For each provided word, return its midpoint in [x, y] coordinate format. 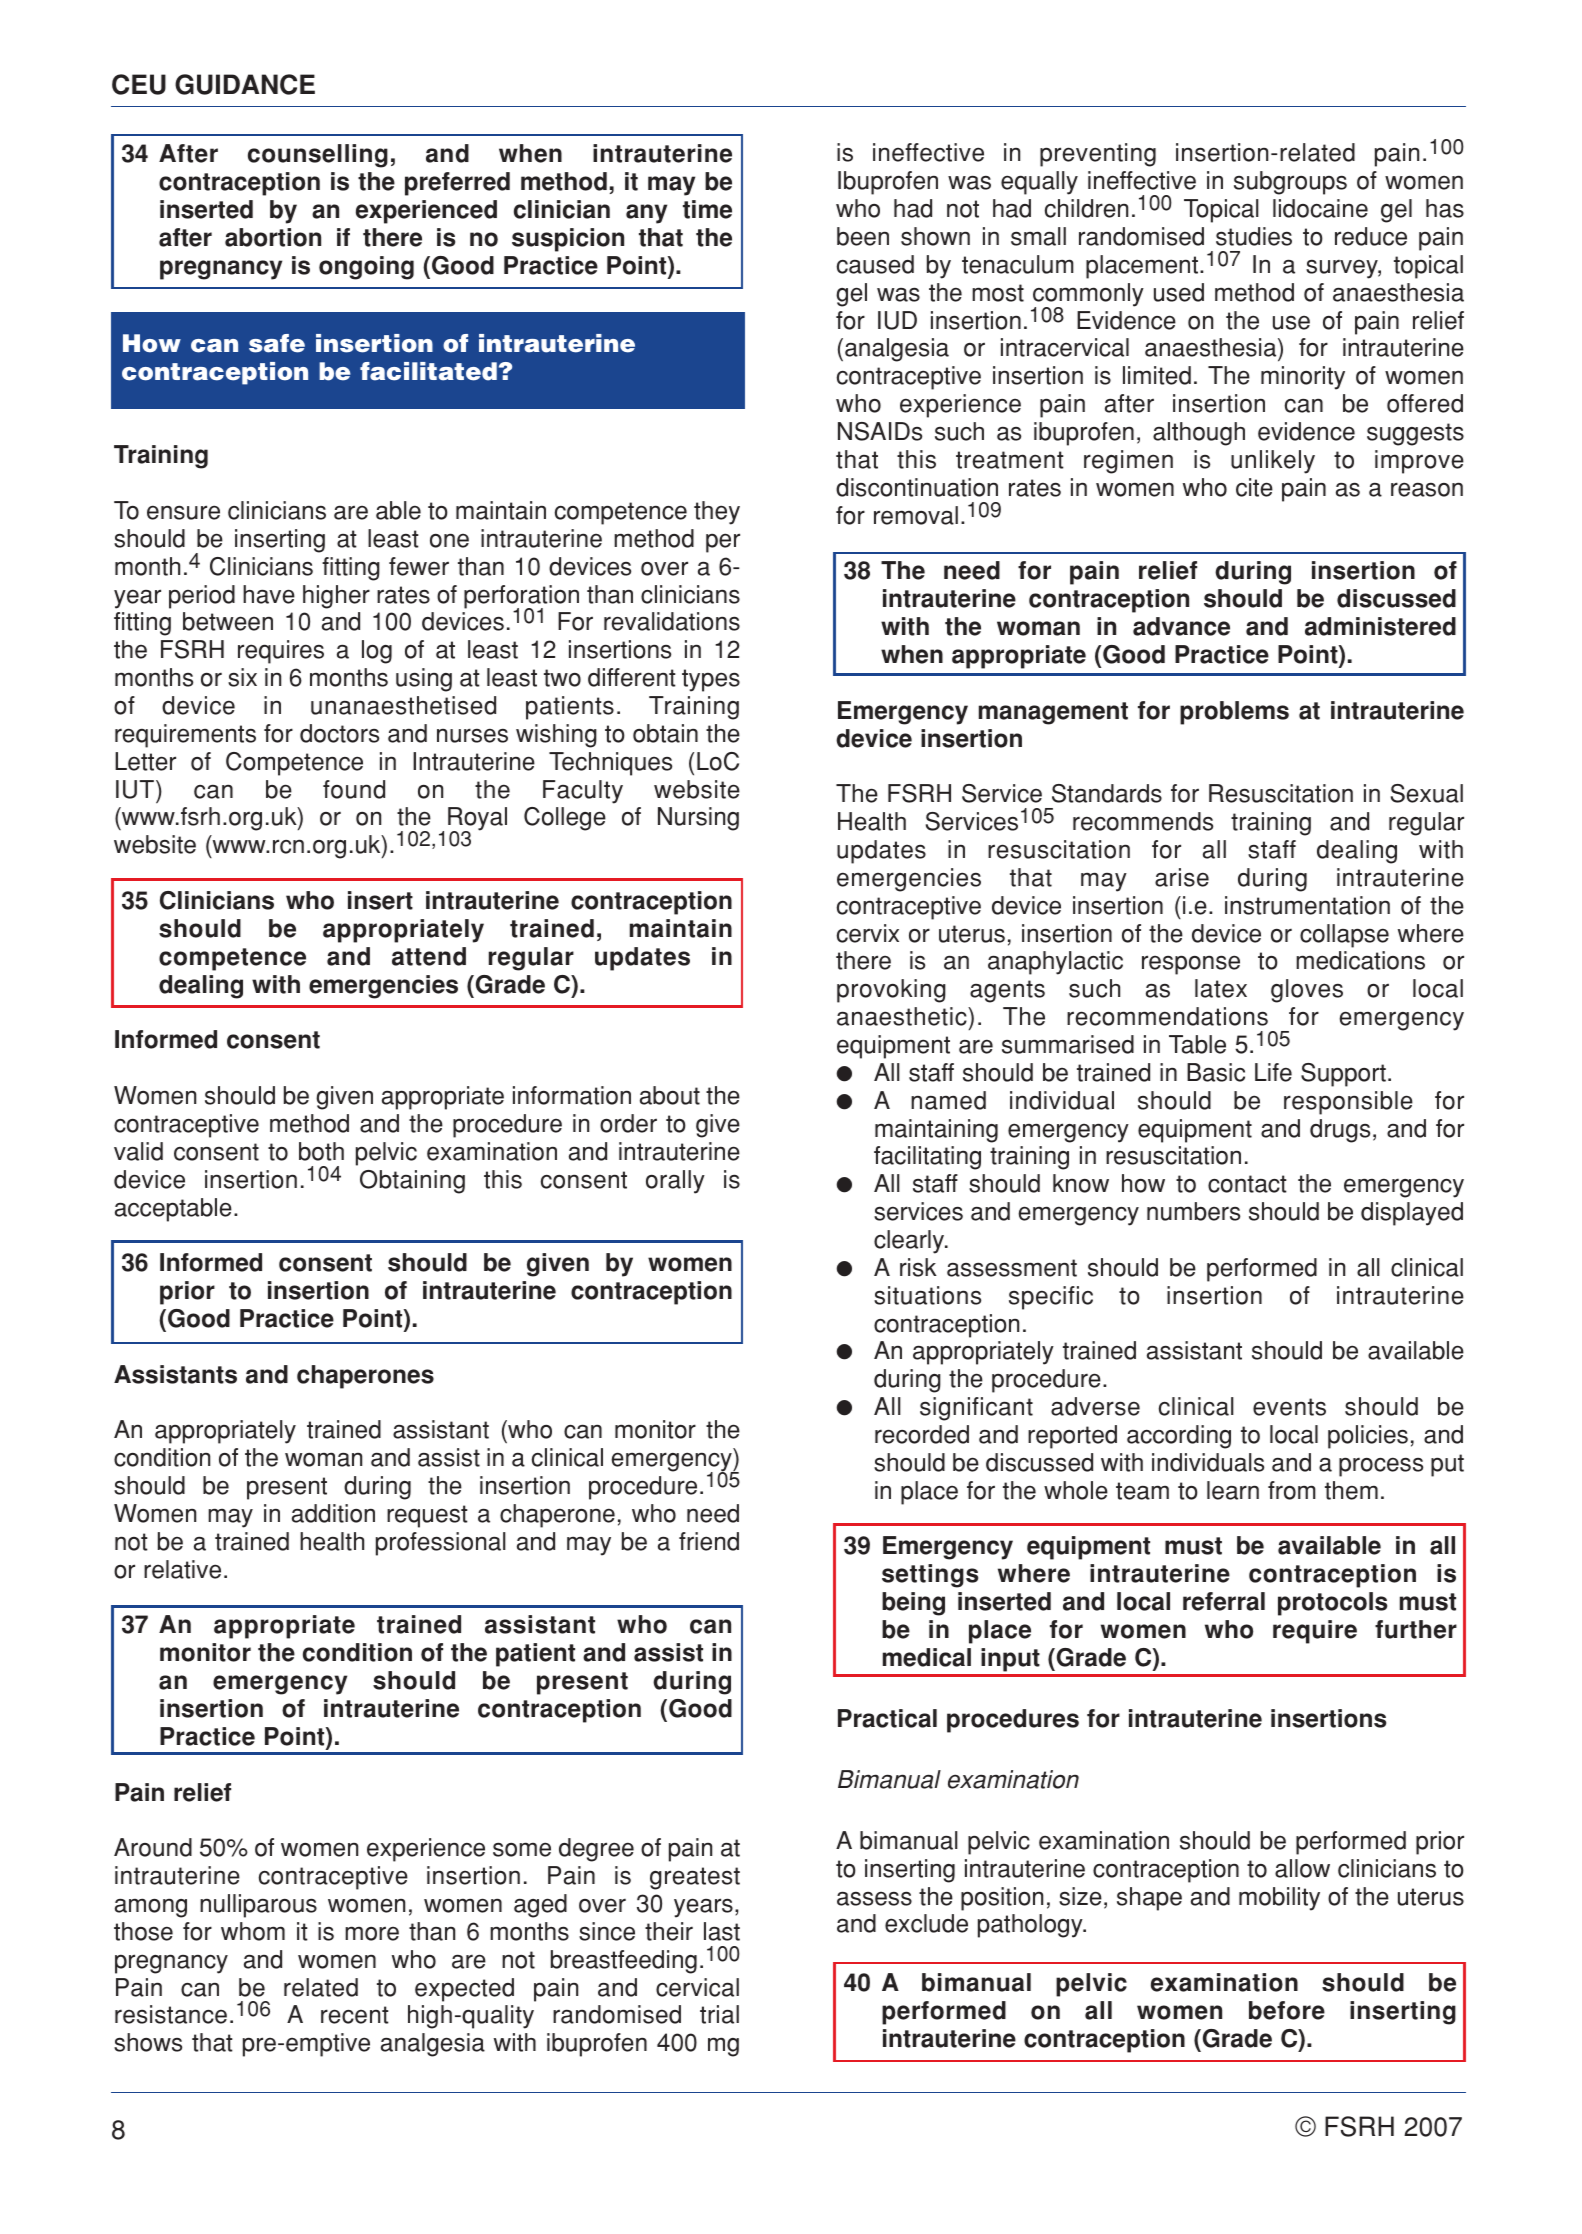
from [1292, 1490]
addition [333, 1513]
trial [719, 2014]
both [321, 1151]
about [670, 1095]
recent [355, 2015]
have [269, 594]
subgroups [1290, 183]
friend [709, 1541]
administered [1380, 626]
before [1287, 2010]
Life [1273, 1072]
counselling [318, 156]
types [711, 680]
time [707, 209]
